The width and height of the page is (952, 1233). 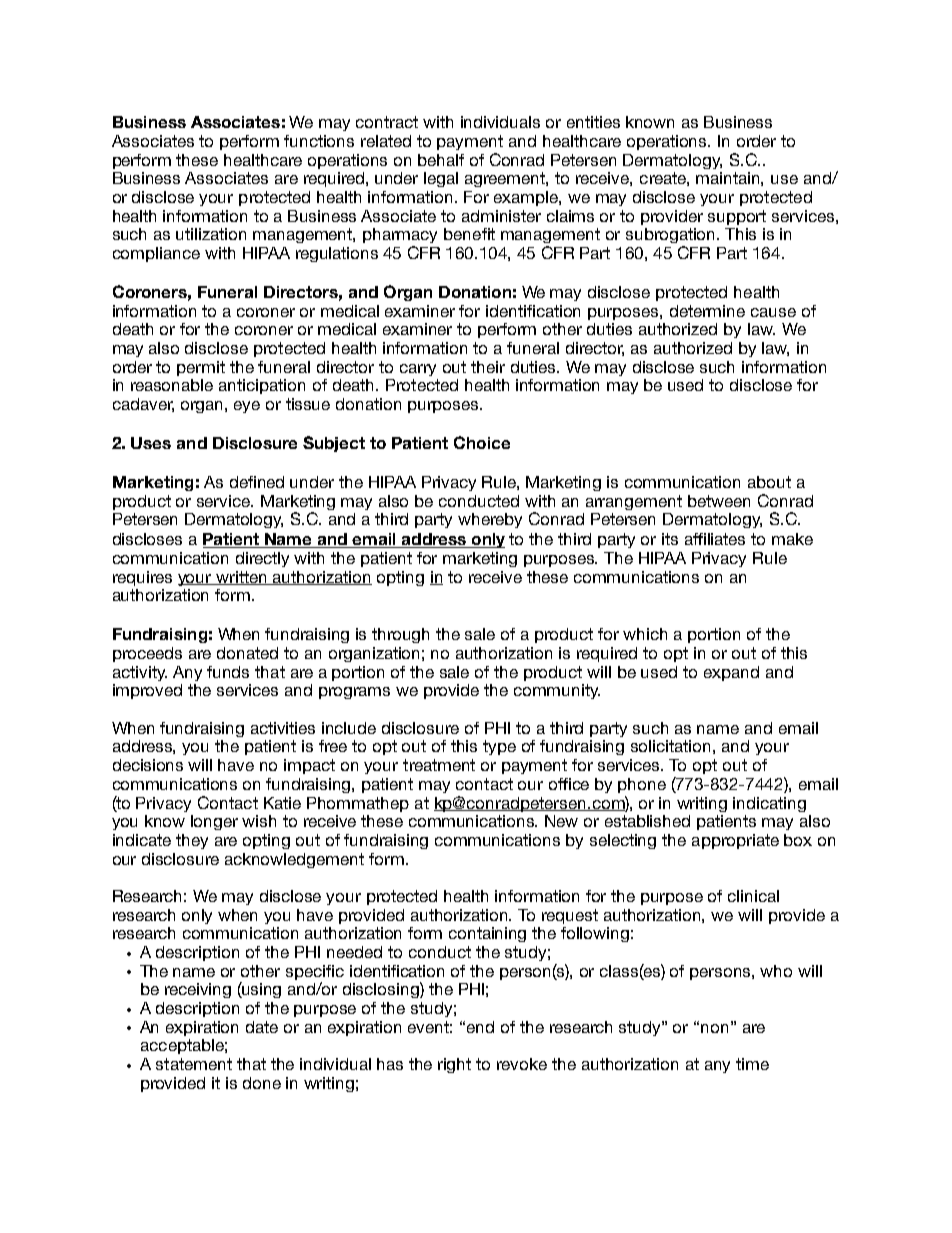 I want to click on through, so click(x=400, y=635).
